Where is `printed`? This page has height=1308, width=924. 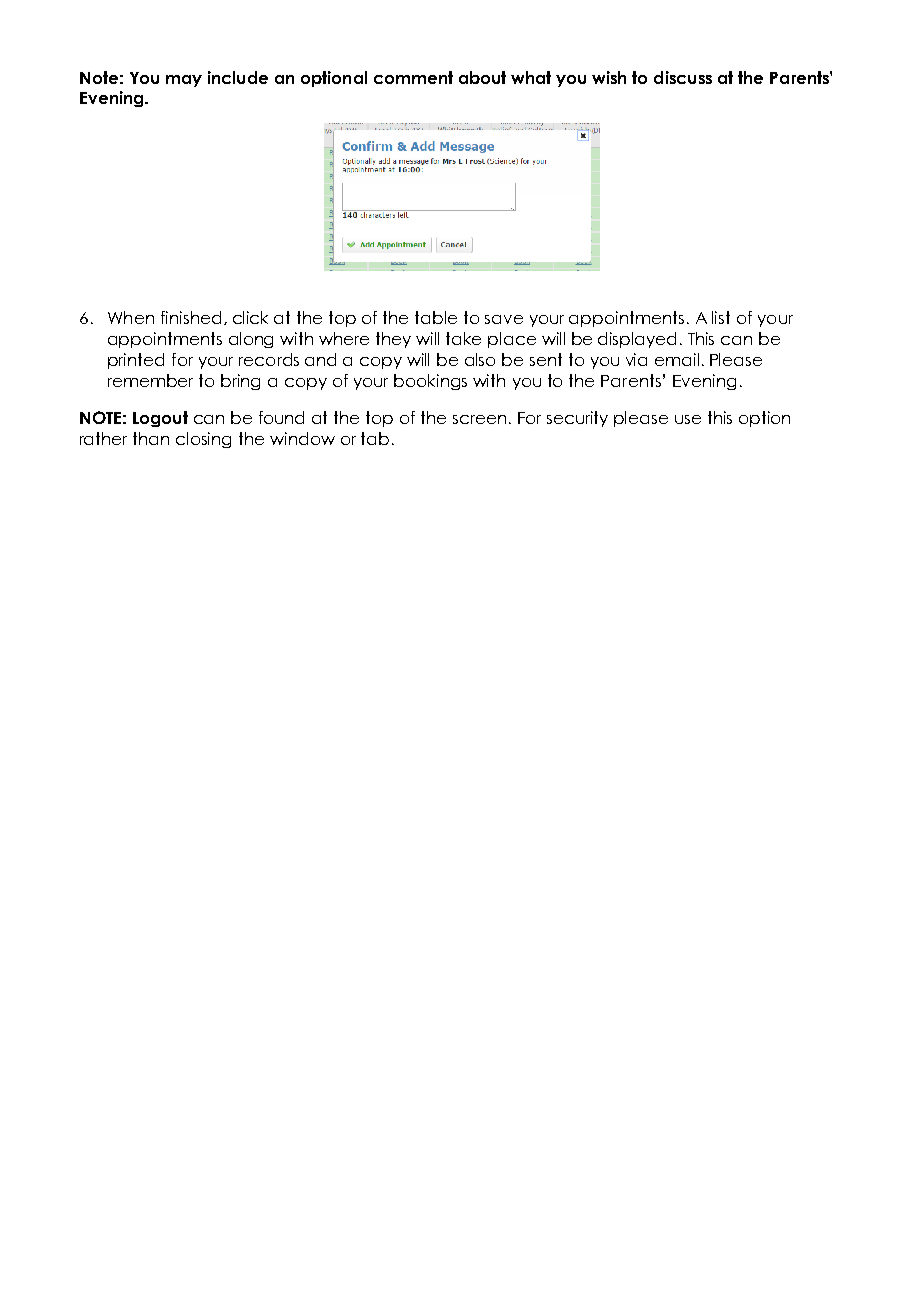
printed is located at coordinates (136, 361).
